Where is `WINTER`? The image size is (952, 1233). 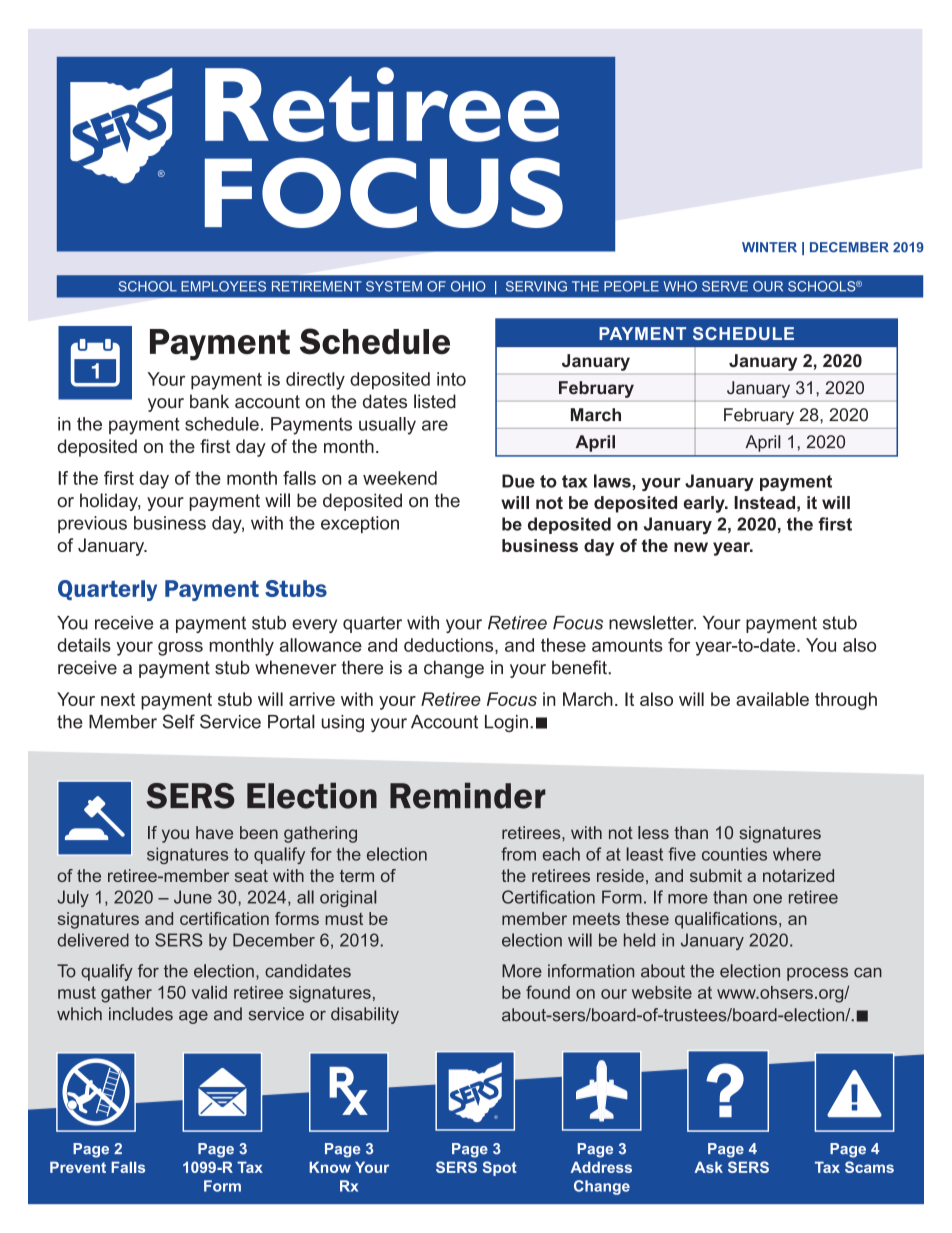
WINTER is located at coordinates (769, 247).
